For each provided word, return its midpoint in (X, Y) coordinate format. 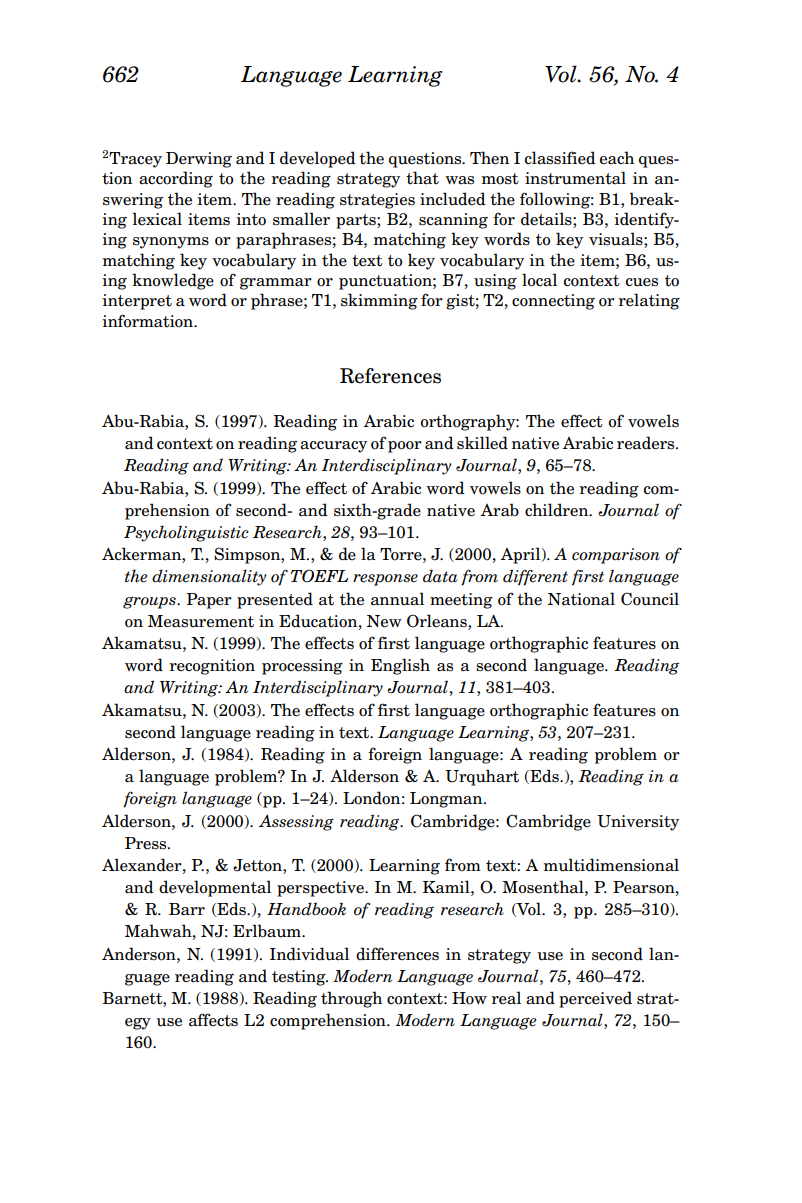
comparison (616, 556)
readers (647, 443)
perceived (595, 999)
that (422, 178)
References (390, 376)
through (351, 999)
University (638, 823)
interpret (137, 302)
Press (147, 843)
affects (213, 1020)
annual (397, 599)
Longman (447, 800)
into (251, 219)
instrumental (575, 178)
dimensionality (209, 577)
